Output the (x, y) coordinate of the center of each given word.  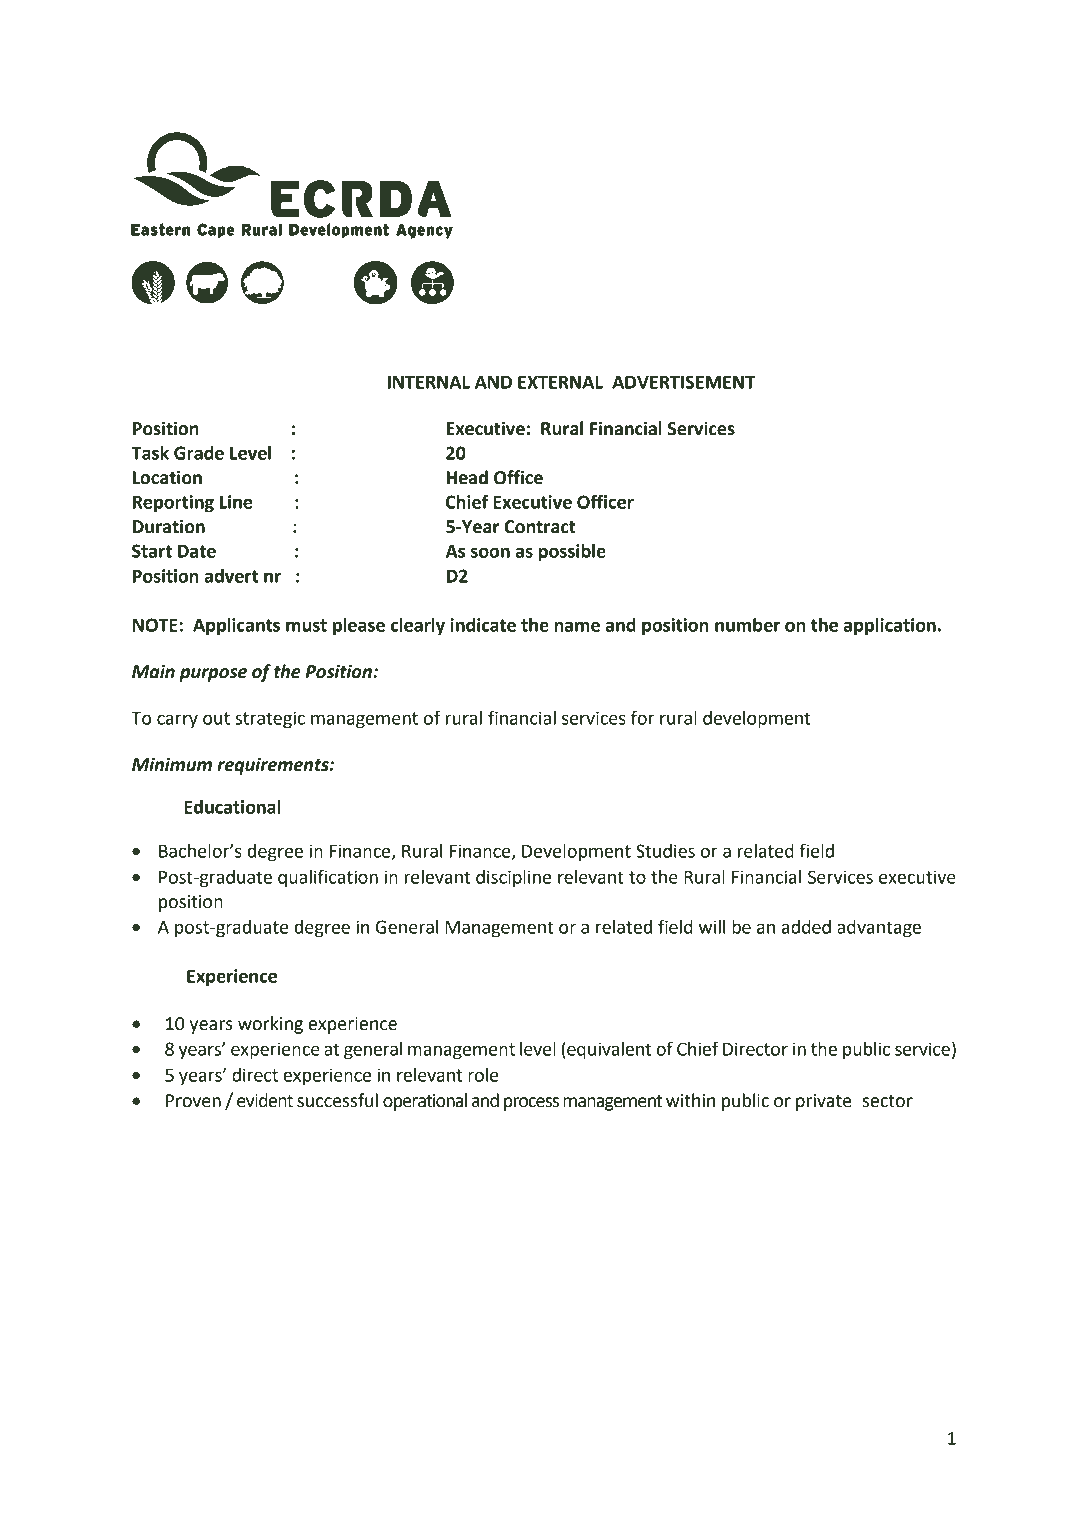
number (747, 625)
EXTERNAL (560, 382)
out (216, 718)
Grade (199, 453)
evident (265, 1100)
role (483, 1075)
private (824, 1102)
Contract (540, 527)
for (643, 717)
